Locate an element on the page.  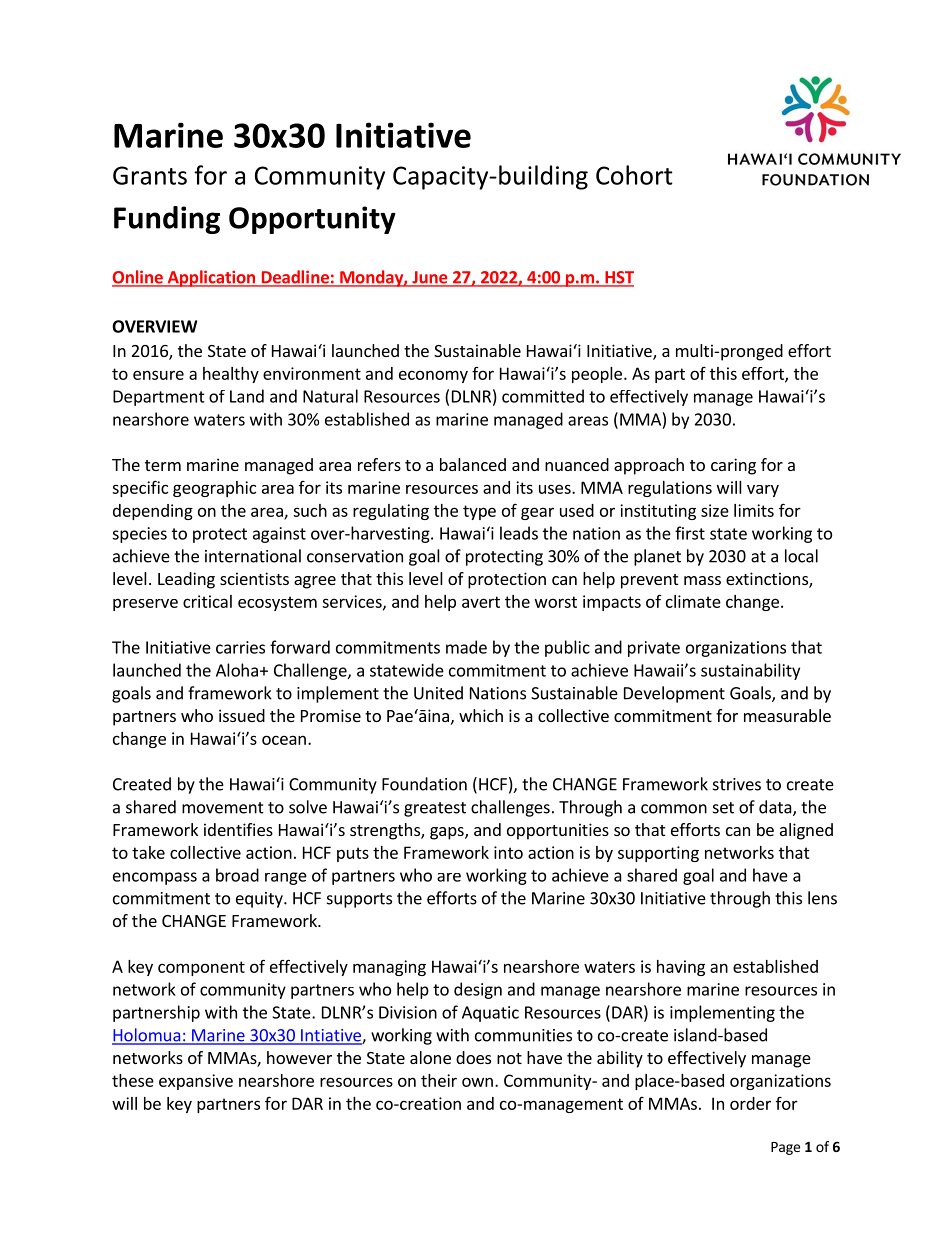
expansive is located at coordinates (196, 1082).
